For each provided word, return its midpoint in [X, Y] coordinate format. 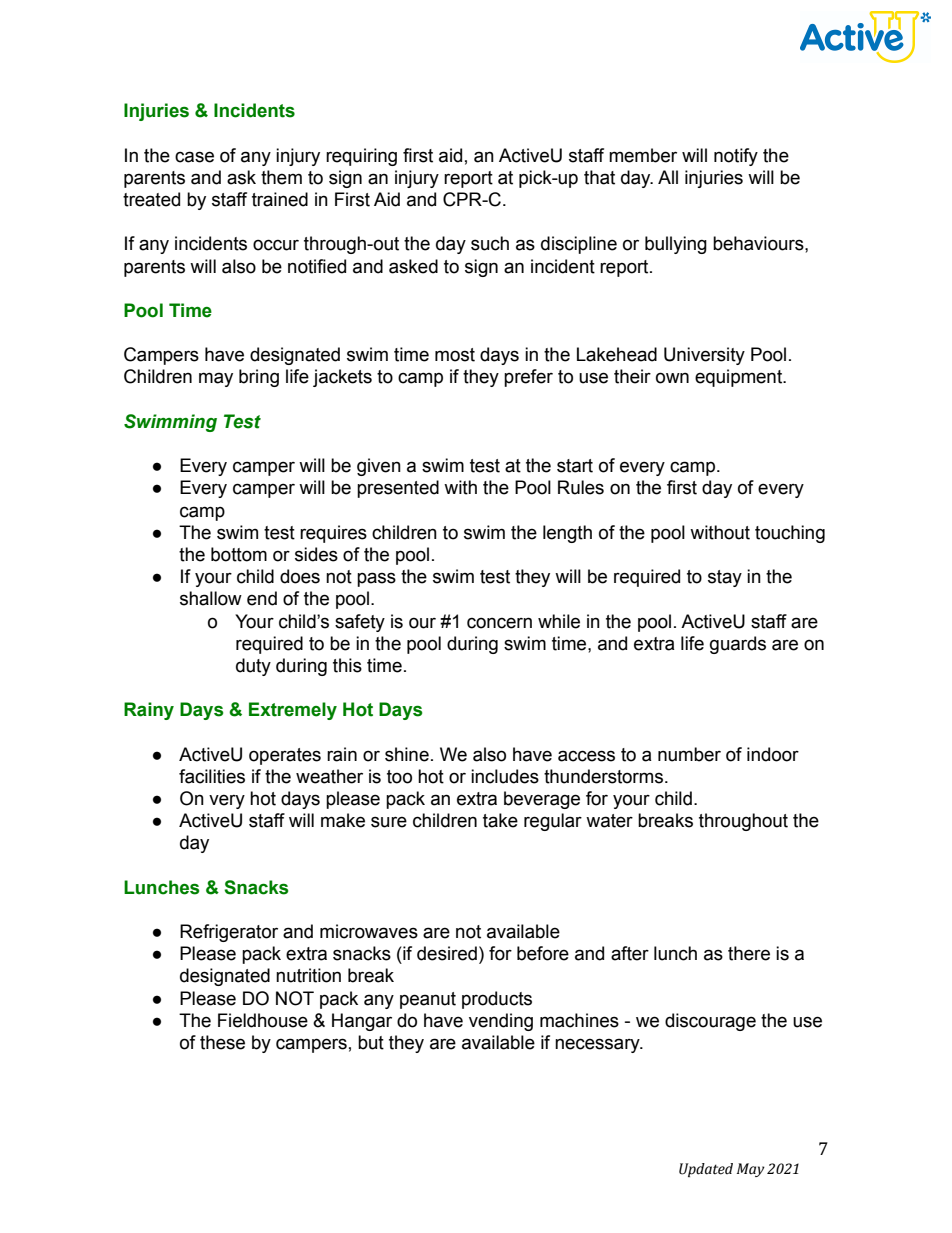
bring [259, 378]
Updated [706, 1170]
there [749, 953]
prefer [528, 378]
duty [253, 667]
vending [501, 1022]
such [490, 243]
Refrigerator [229, 933]
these [222, 1042]
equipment [740, 378]
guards [738, 645]
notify [736, 157]
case [194, 157]
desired [447, 953]
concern [499, 623]
